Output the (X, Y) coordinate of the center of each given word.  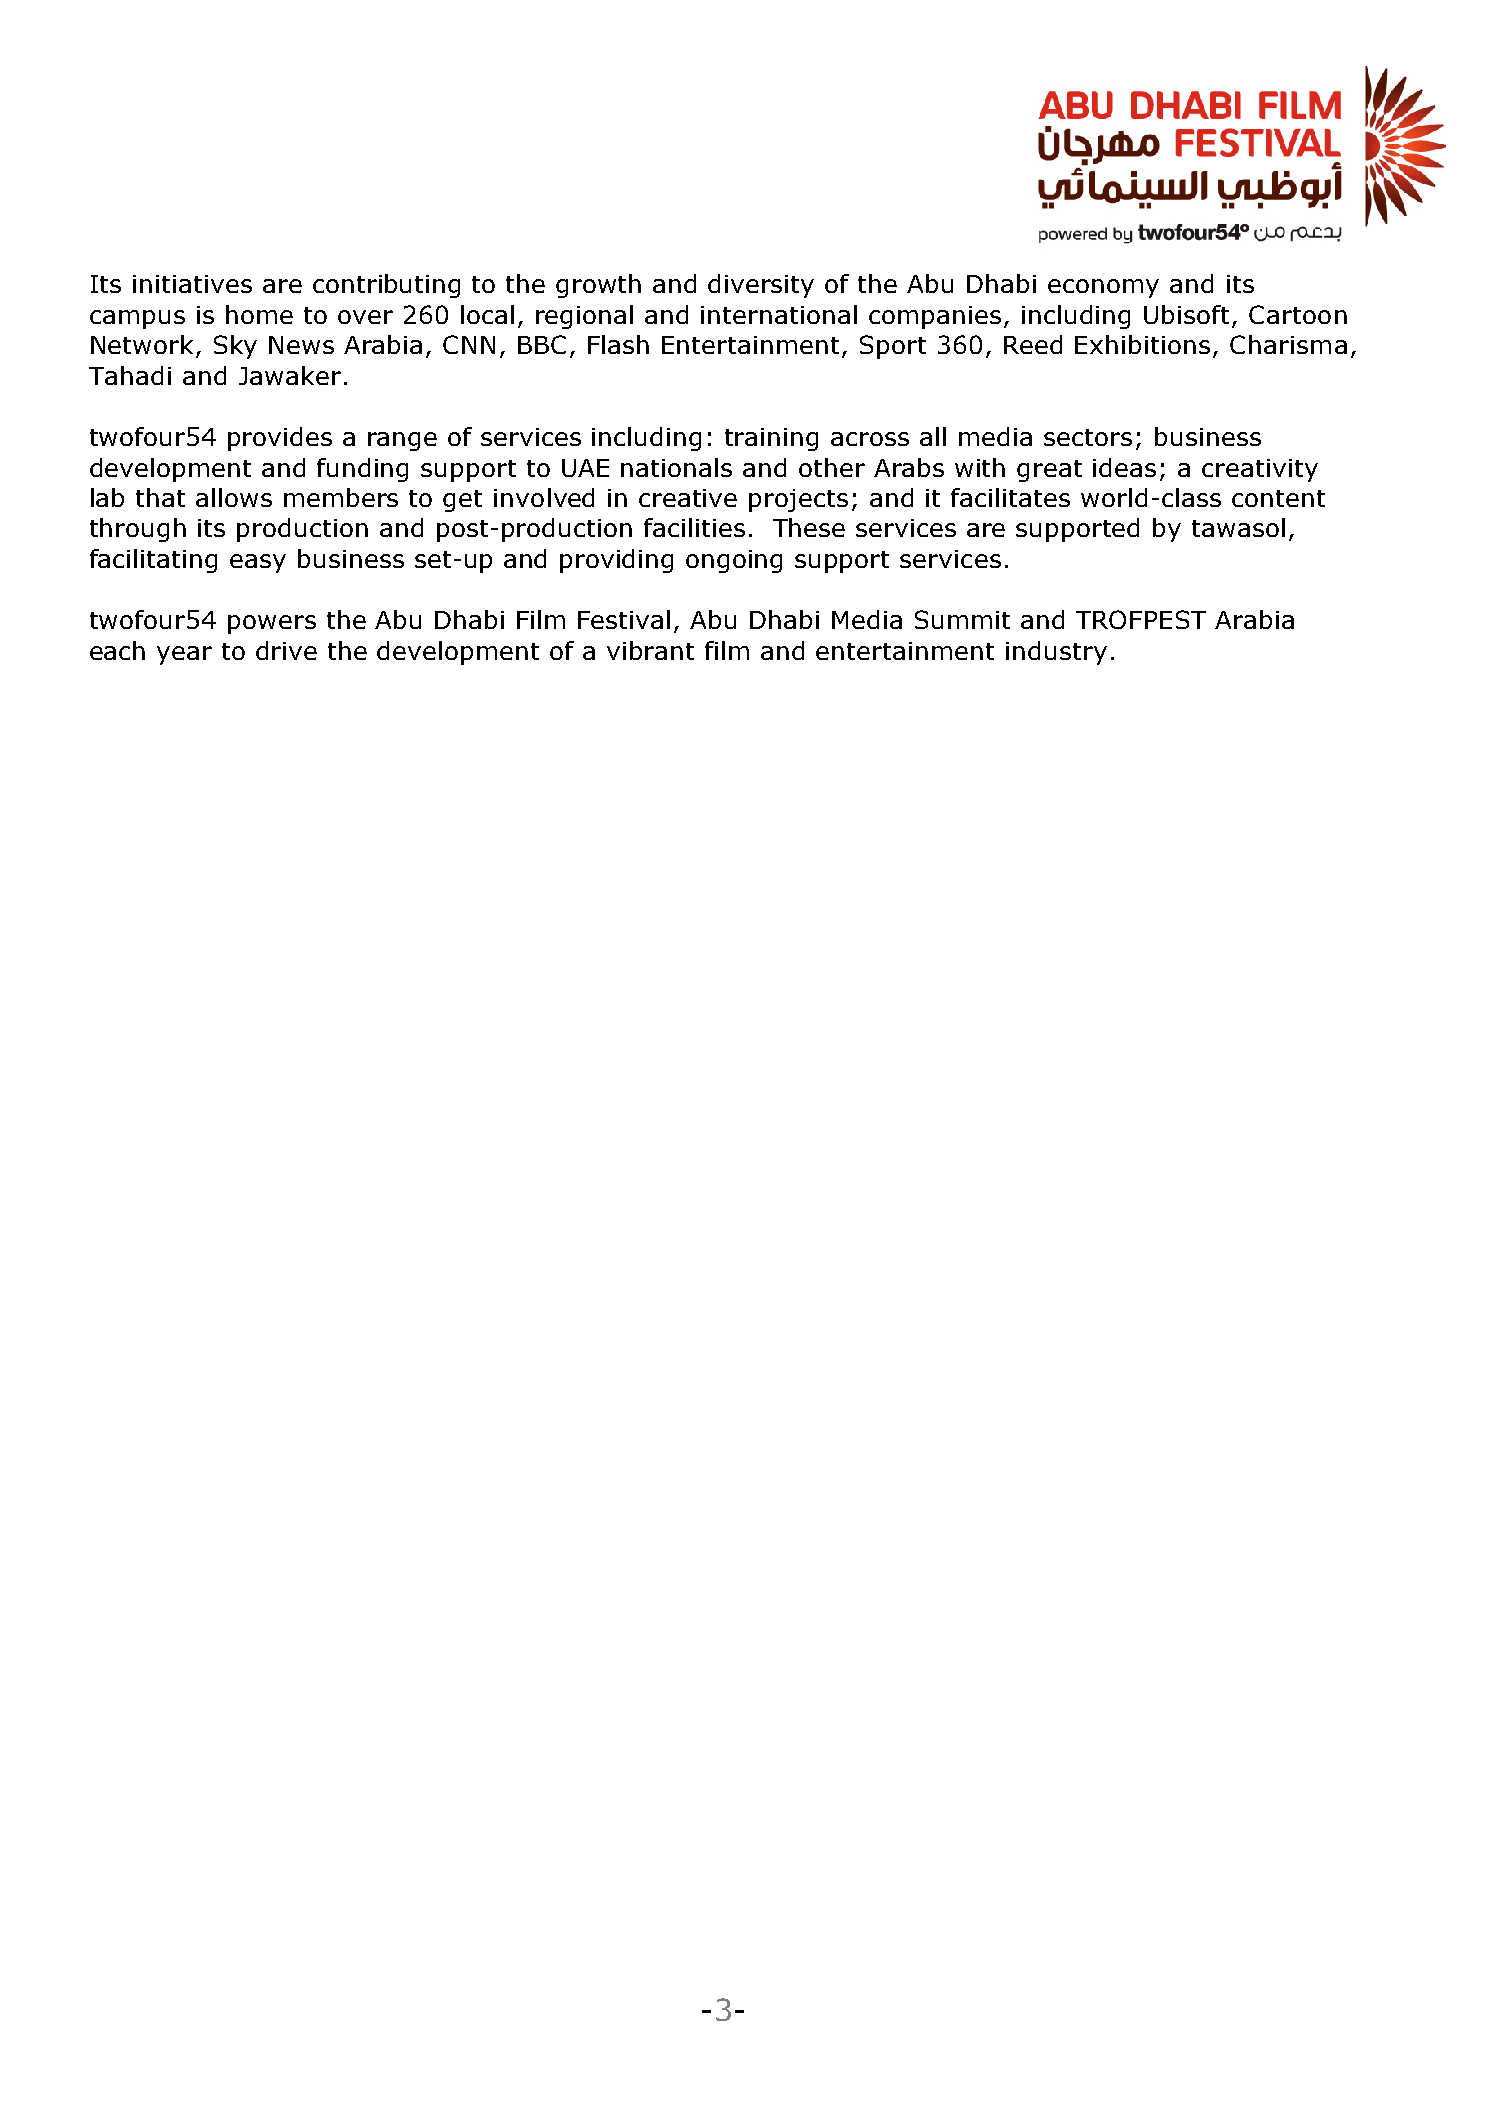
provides (280, 439)
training (771, 439)
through (138, 530)
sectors (1088, 437)
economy (1103, 288)
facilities (694, 527)
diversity (761, 286)
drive (286, 650)
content (1278, 498)
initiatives (192, 284)
